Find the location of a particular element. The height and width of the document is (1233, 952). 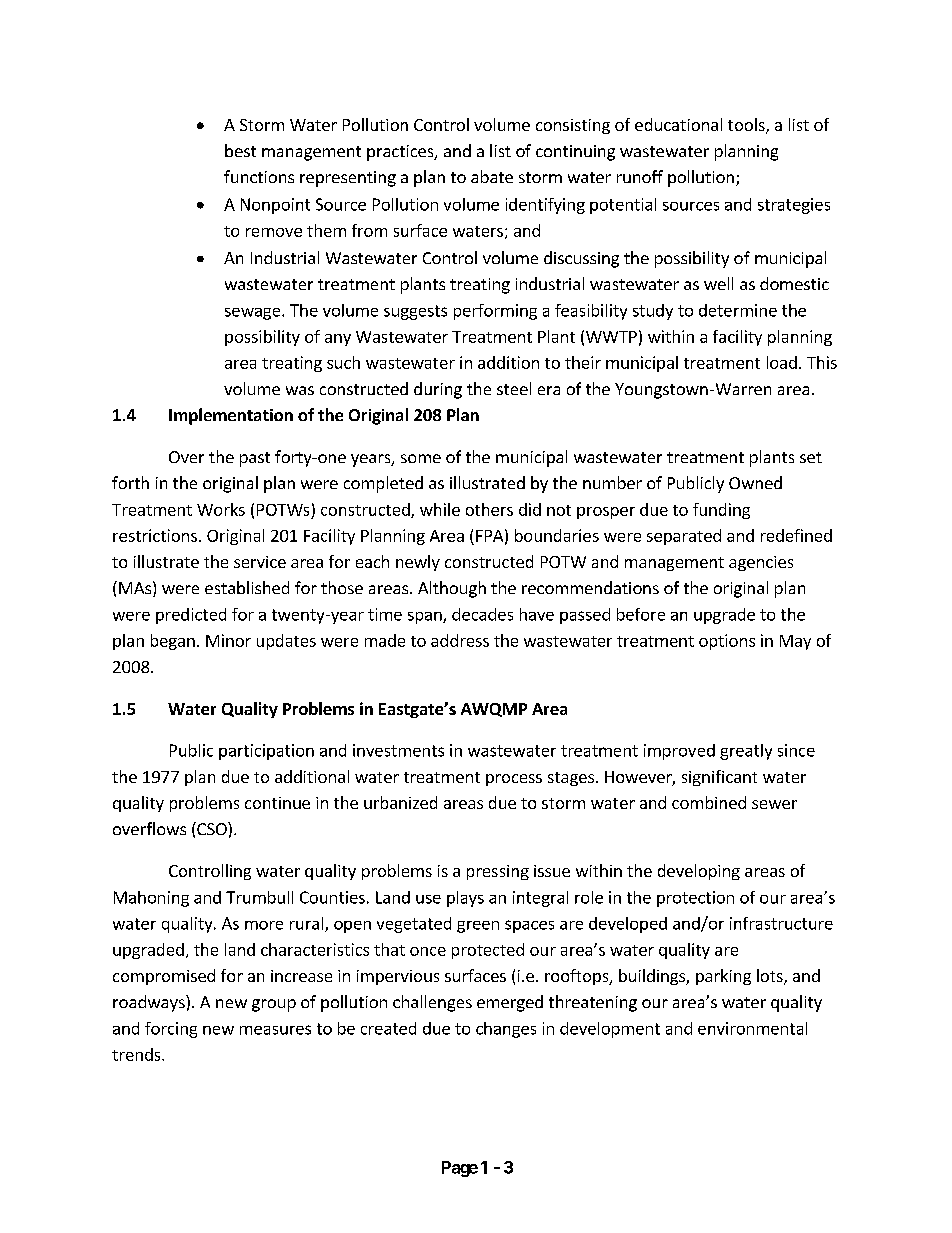

options is located at coordinates (727, 642).
